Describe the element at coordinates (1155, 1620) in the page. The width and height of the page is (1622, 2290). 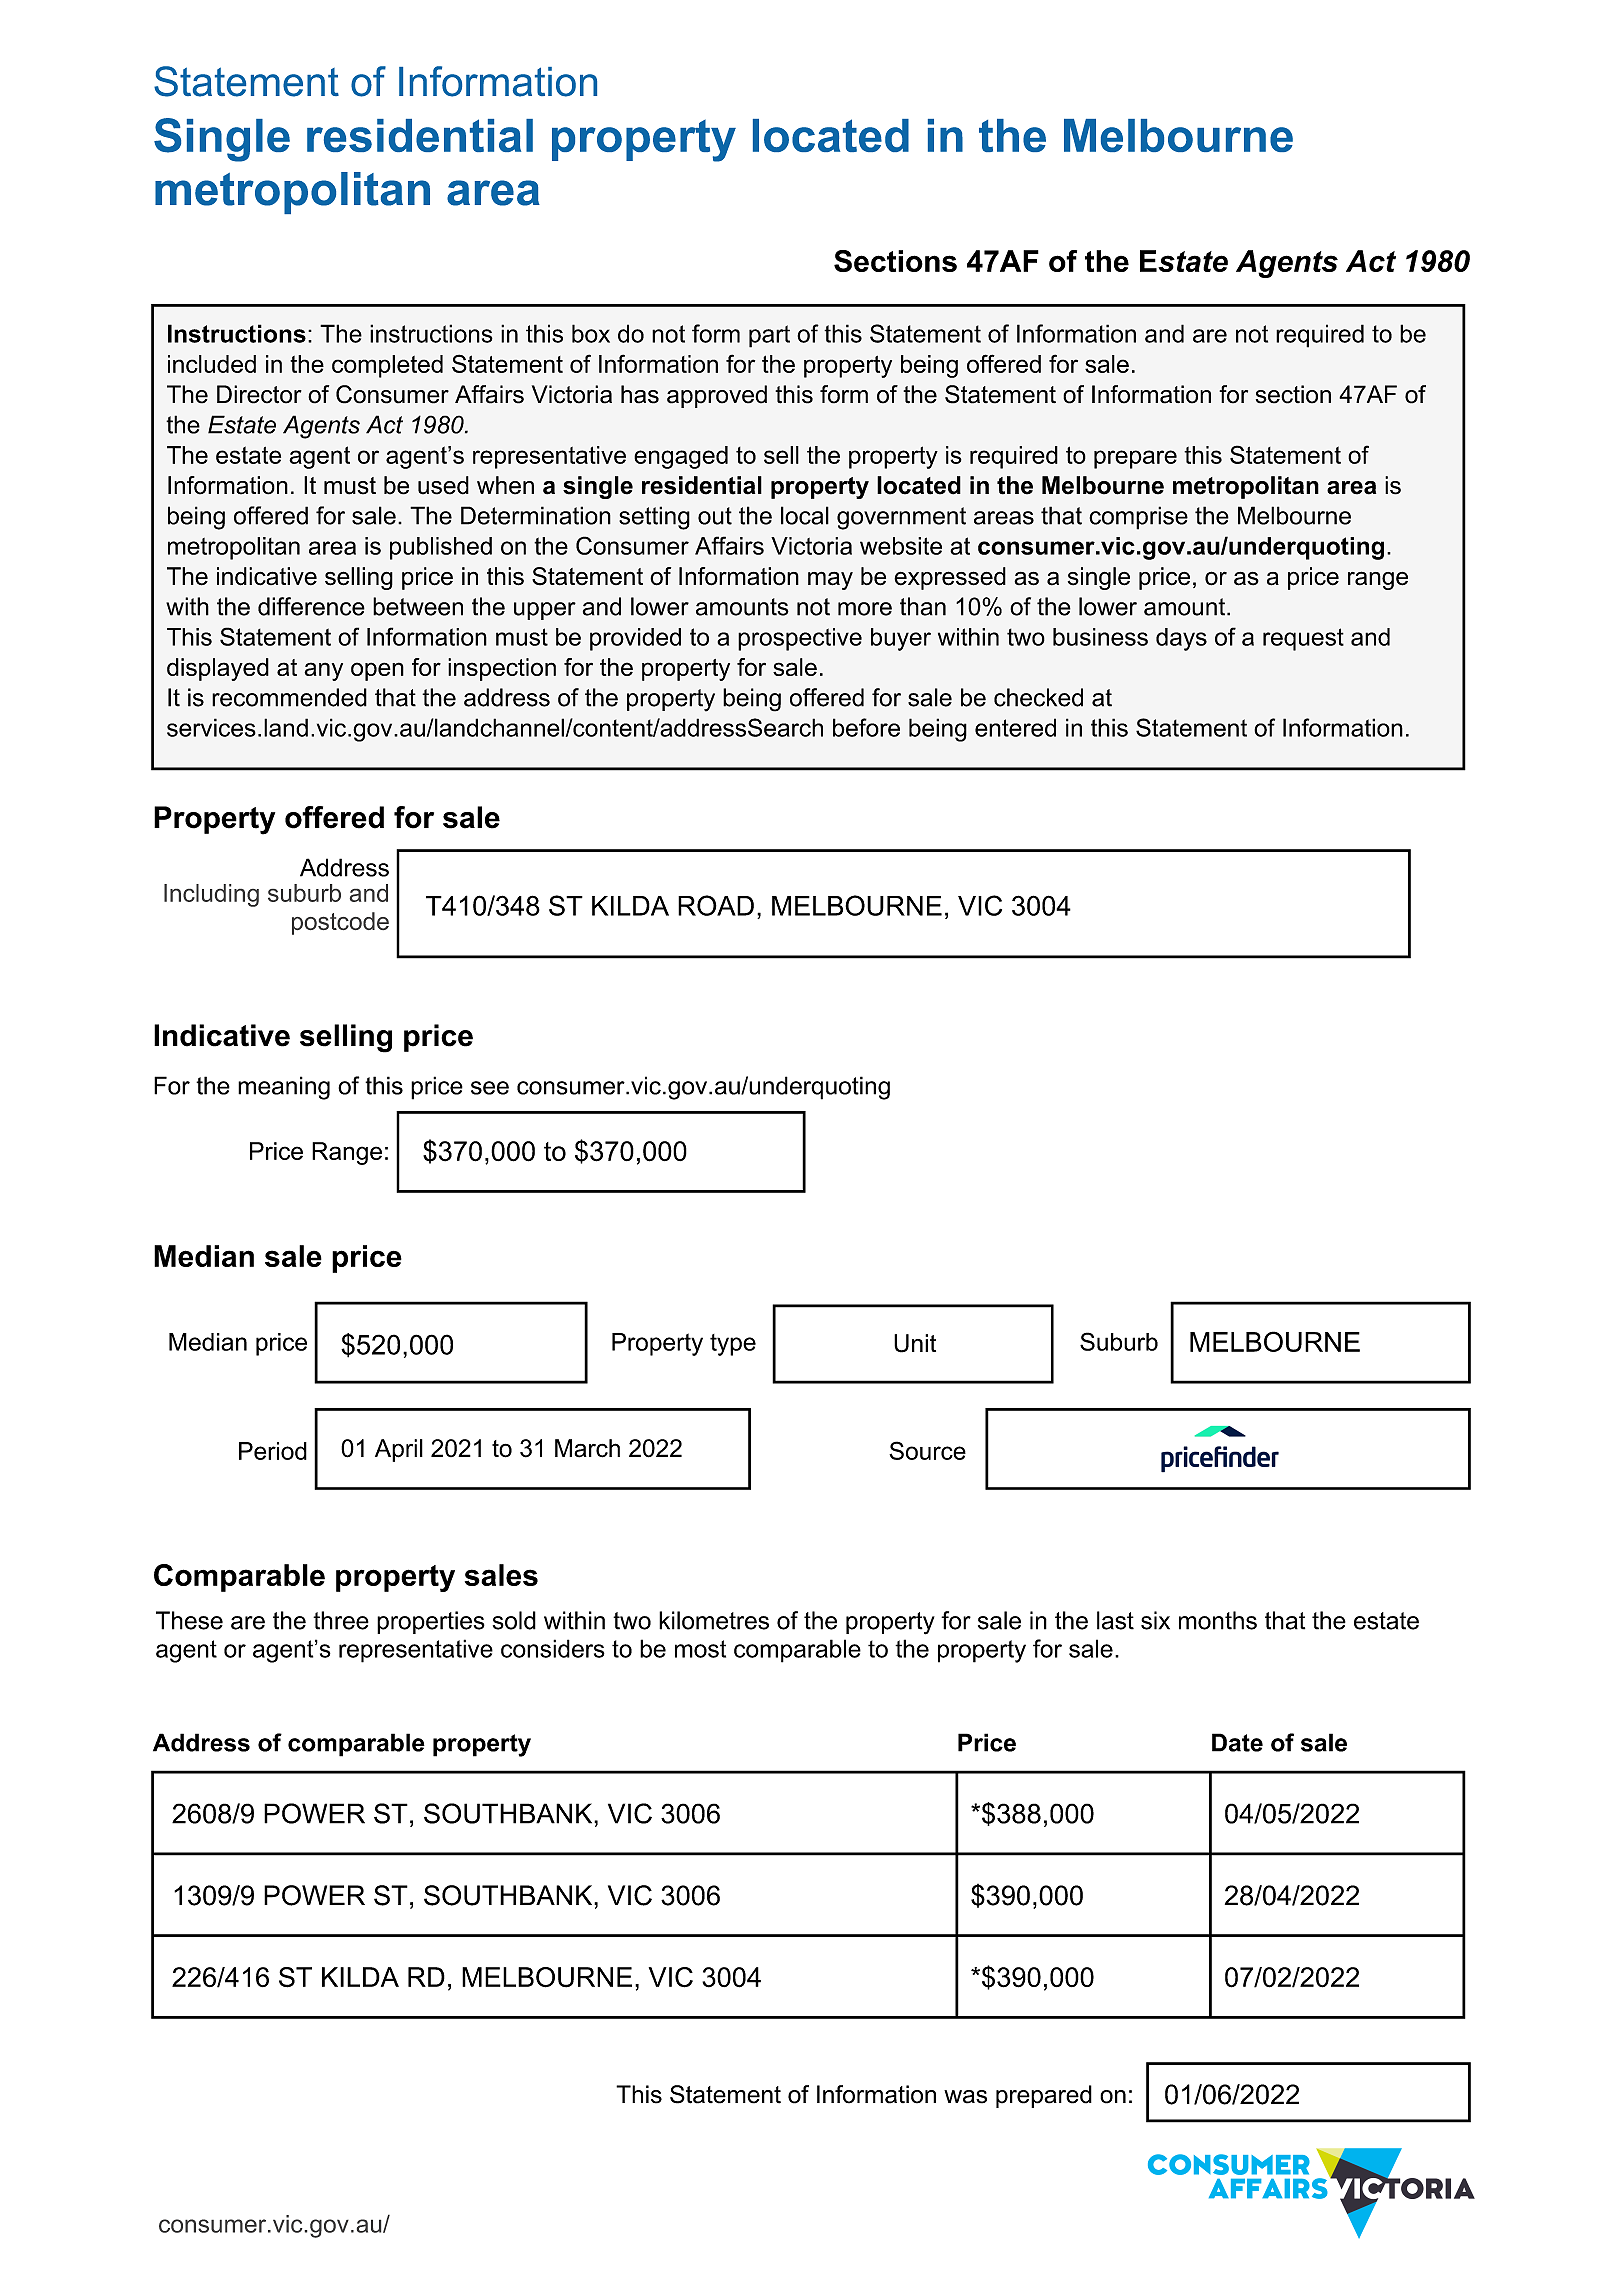
I see `six` at that location.
